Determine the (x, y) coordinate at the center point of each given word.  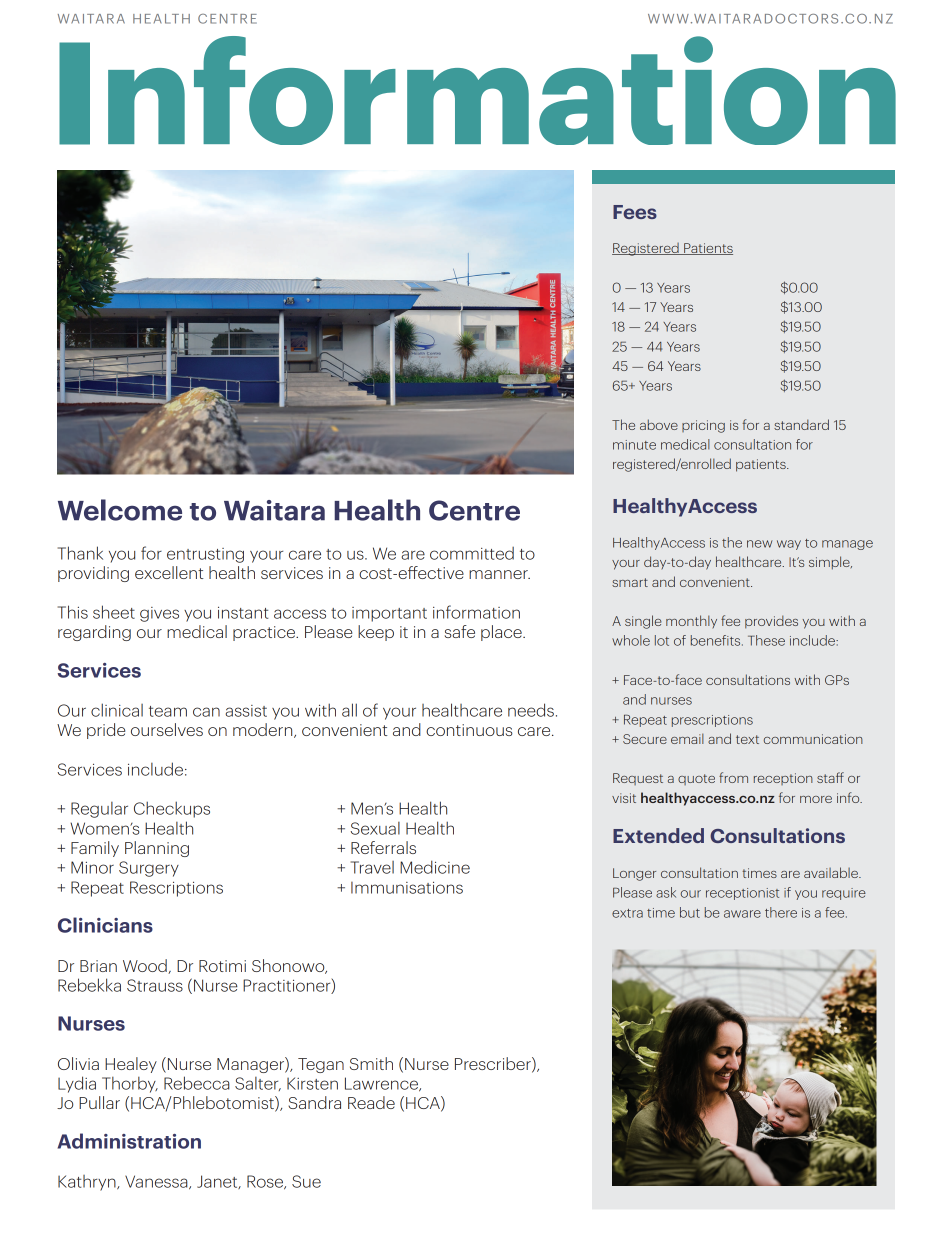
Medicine (435, 867)
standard (801, 424)
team (168, 711)
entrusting (205, 555)
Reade (371, 1102)
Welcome (120, 510)
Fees (635, 212)
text (747, 739)
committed (472, 553)
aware (742, 914)
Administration (129, 1141)
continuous (469, 730)
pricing (703, 426)
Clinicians (105, 925)
